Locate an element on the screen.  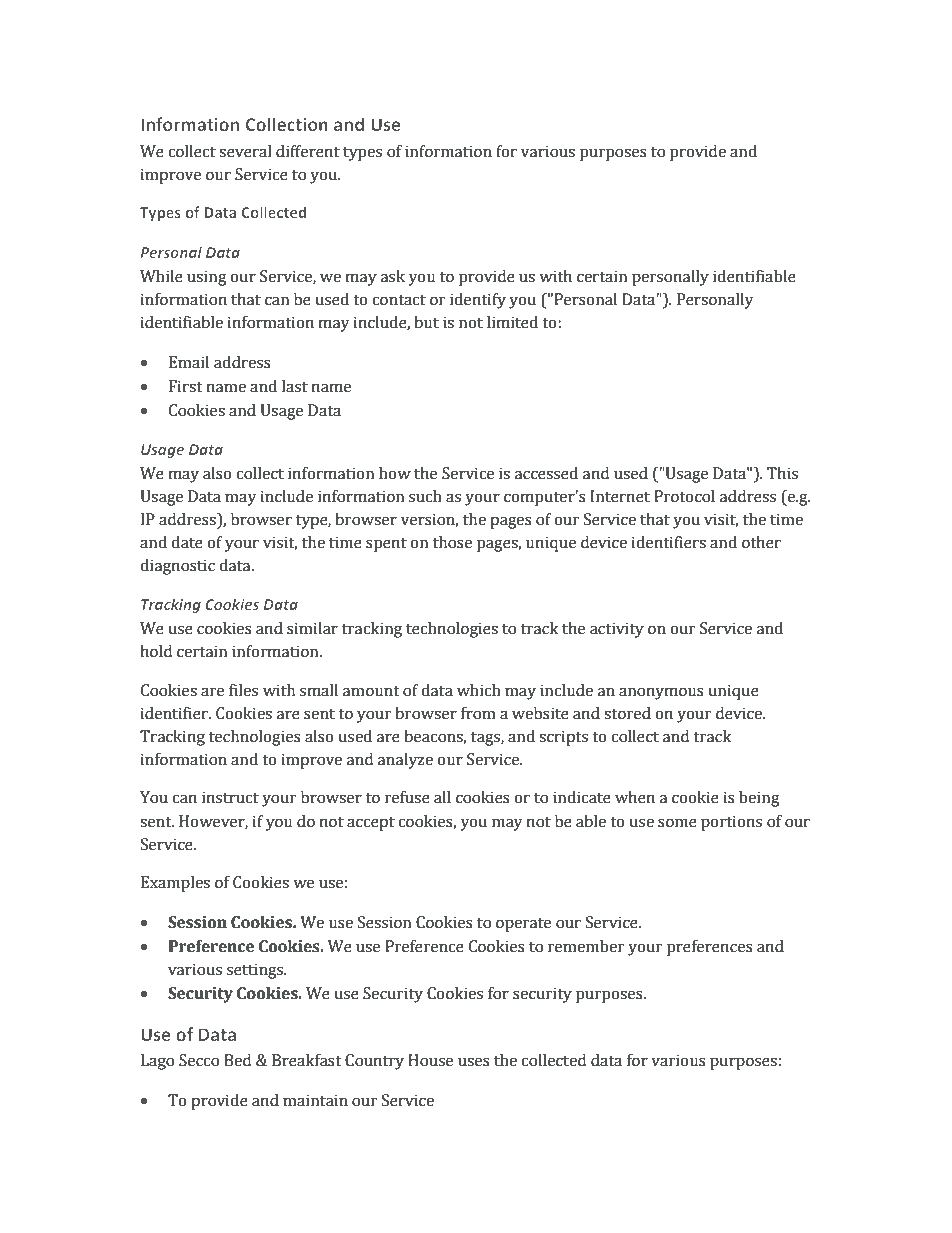
Bed is located at coordinates (237, 1060).
